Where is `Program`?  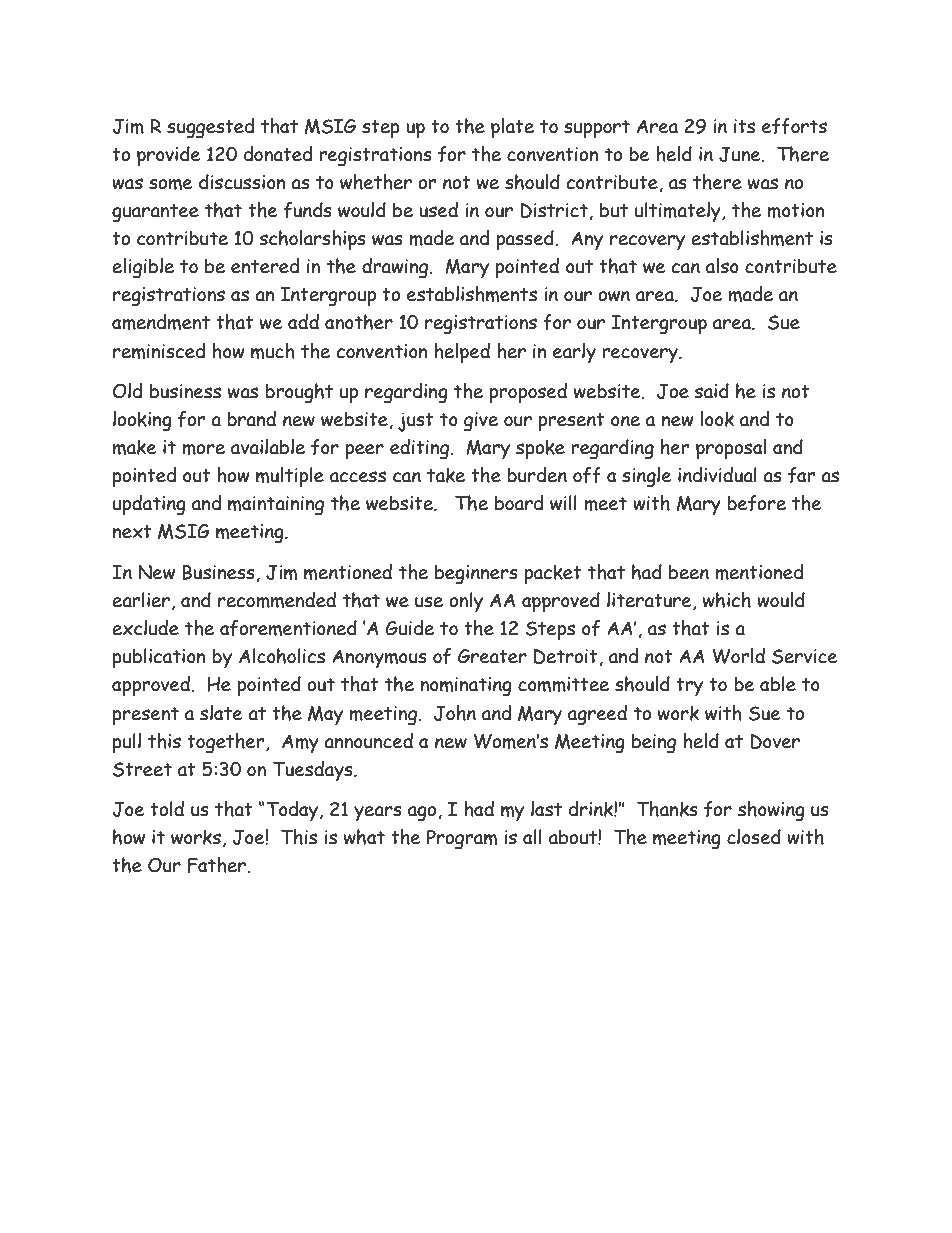 Program is located at coordinates (462, 840).
